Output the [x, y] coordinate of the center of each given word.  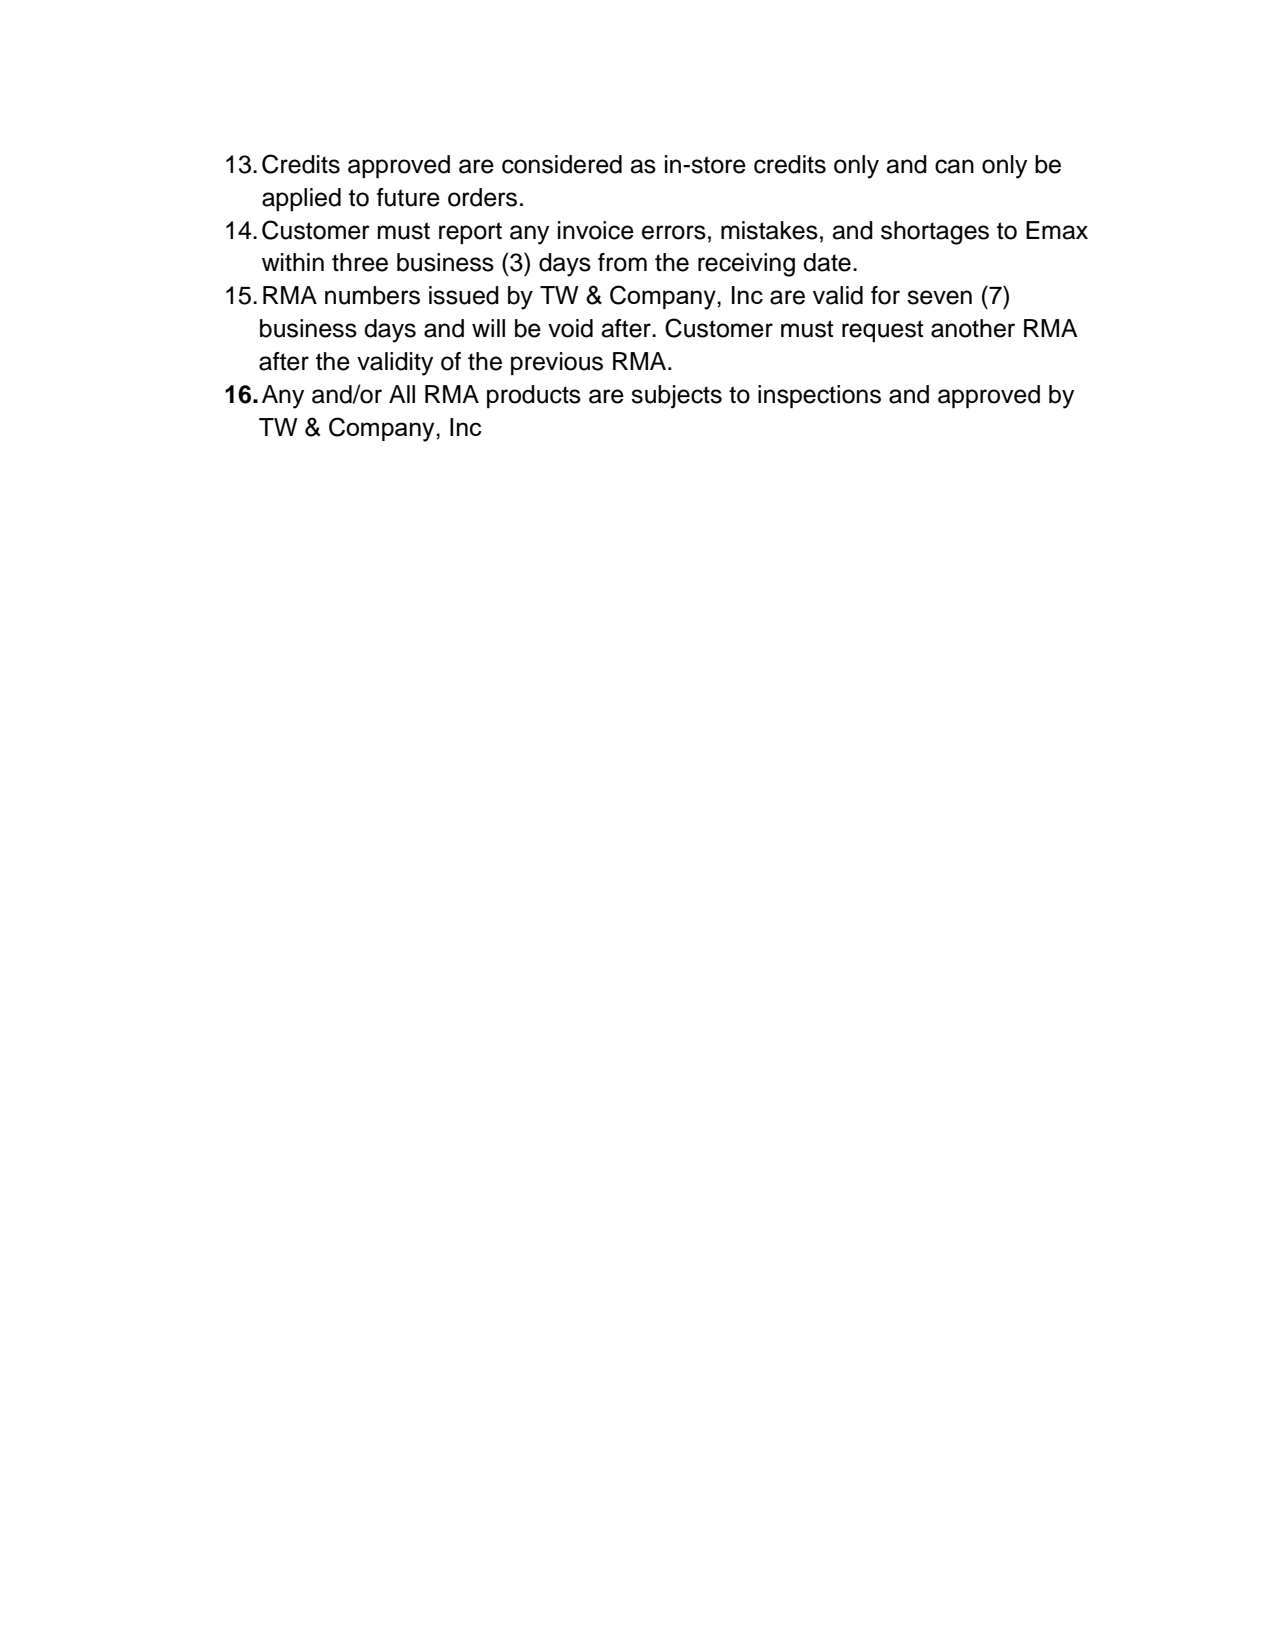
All [402, 394]
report [470, 233]
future [408, 197]
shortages [935, 233]
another [973, 328]
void [570, 328]
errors [674, 232]
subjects [676, 397]
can [954, 166]
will [488, 328]
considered [562, 164]
